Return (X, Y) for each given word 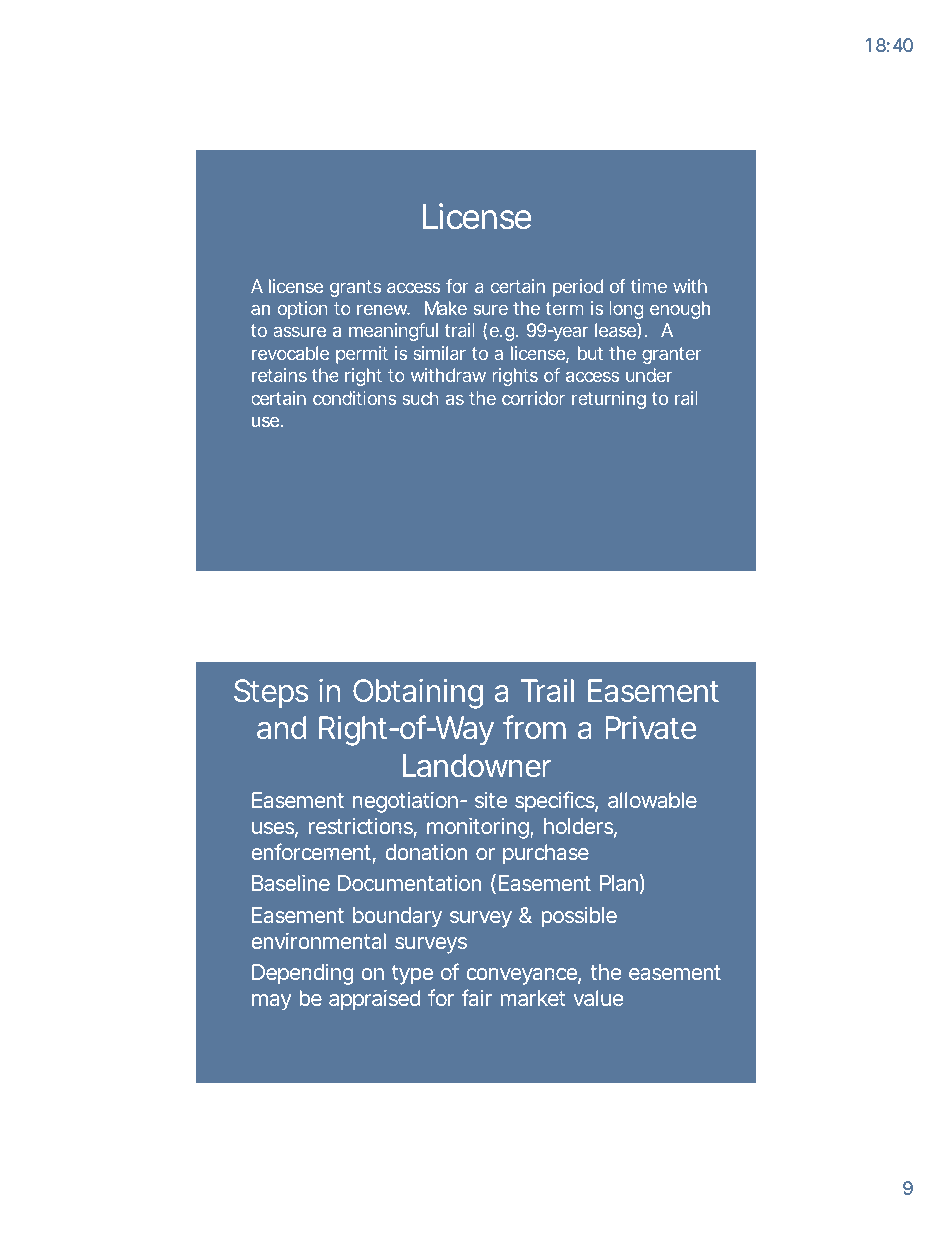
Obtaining (418, 694)
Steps (271, 693)
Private (650, 727)
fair (476, 997)
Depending (303, 974)
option (302, 310)
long (626, 310)
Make (446, 308)
